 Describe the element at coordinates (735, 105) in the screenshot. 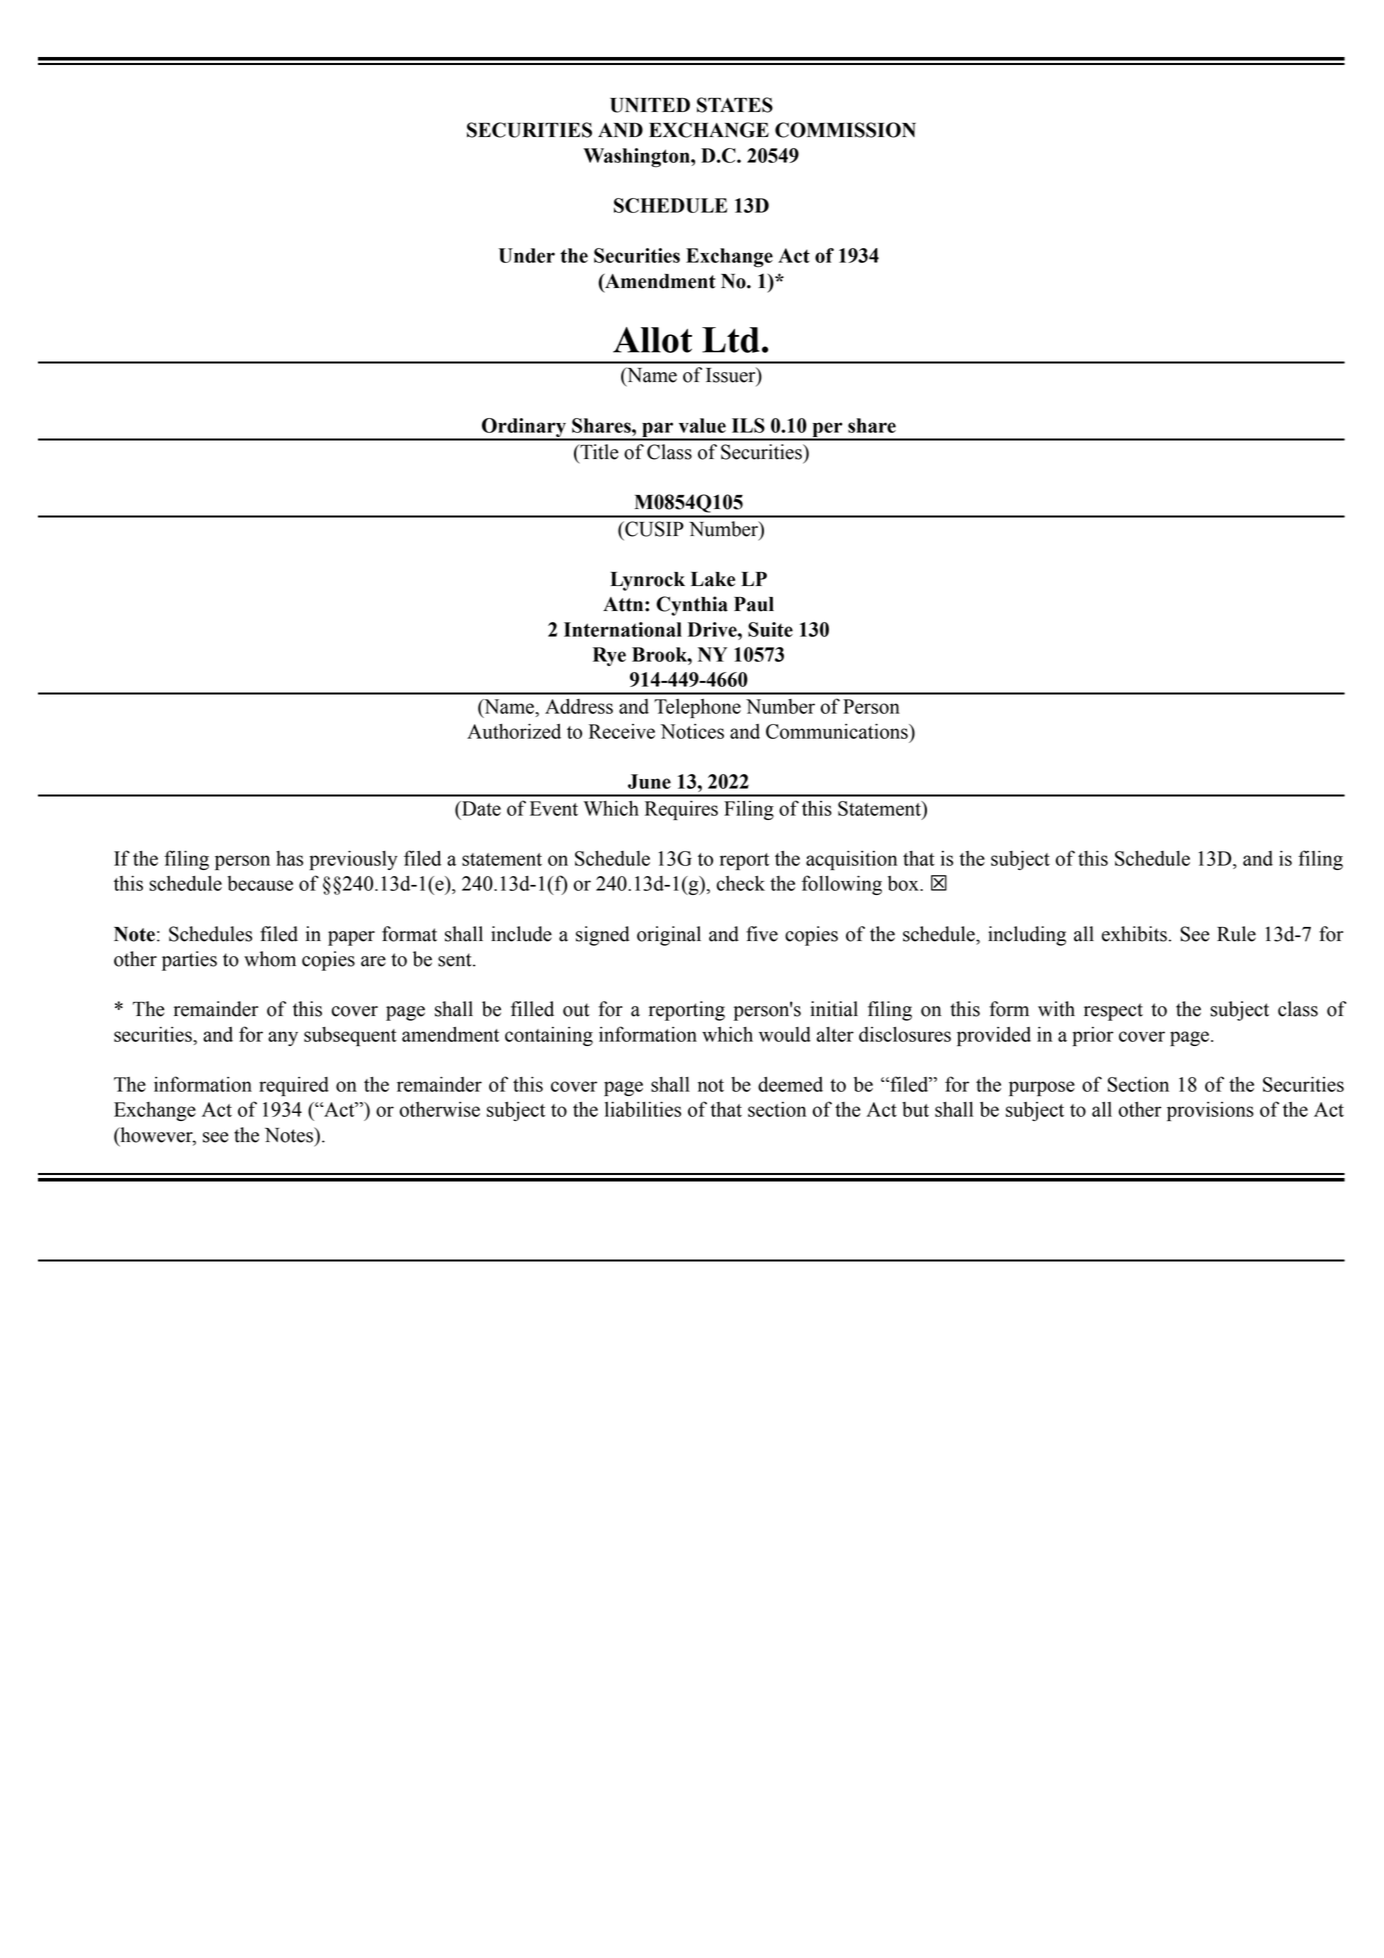

I see `STATES` at that location.
